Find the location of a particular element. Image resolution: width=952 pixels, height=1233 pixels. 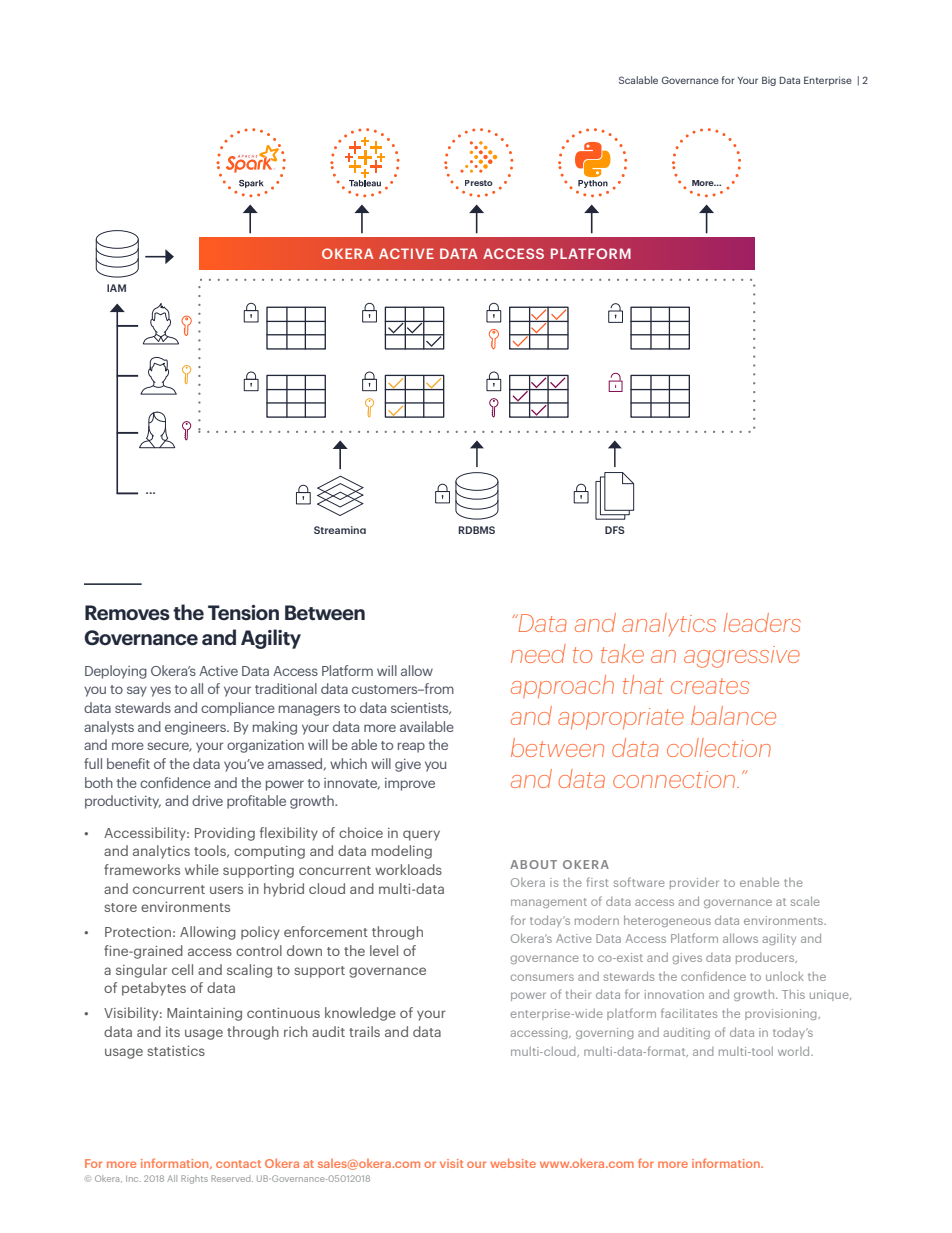

need is located at coordinates (538, 653).
